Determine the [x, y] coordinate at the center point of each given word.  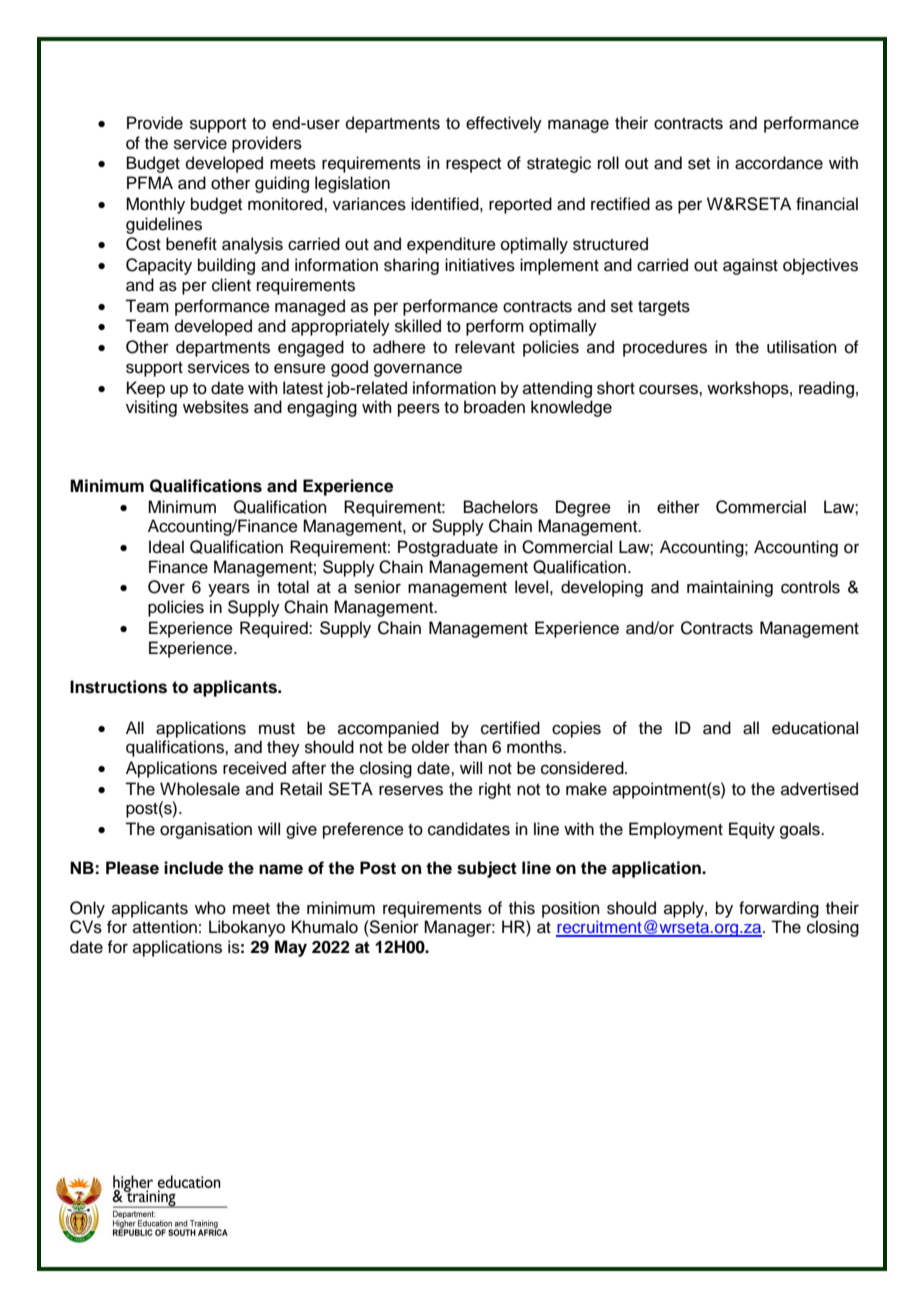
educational [815, 728]
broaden [494, 407]
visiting [151, 408]
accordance [779, 163]
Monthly [155, 205]
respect [473, 165]
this [522, 908]
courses [669, 389]
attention [165, 927]
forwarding [779, 909]
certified [510, 728]
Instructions [118, 687]
